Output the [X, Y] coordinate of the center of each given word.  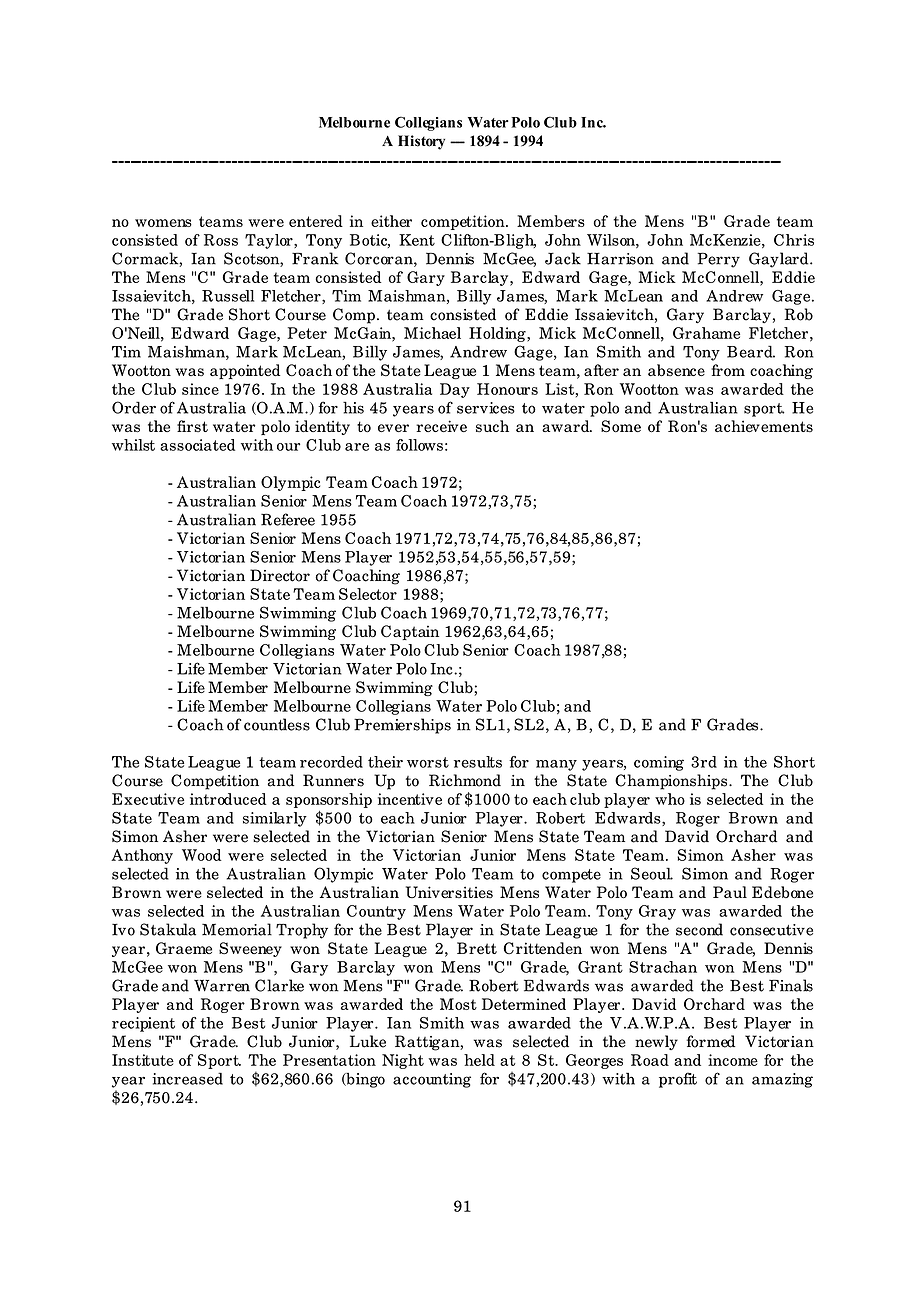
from [728, 370]
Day [455, 390]
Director [280, 575]
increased [187, 1078]
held [479, 1060]
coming [659, 763]
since [200, 389]
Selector [368, 594]
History [421, 142]
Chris [794, 240]
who [670, 799]
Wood [202, 855]
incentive [410, 799]
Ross [221, 240]
